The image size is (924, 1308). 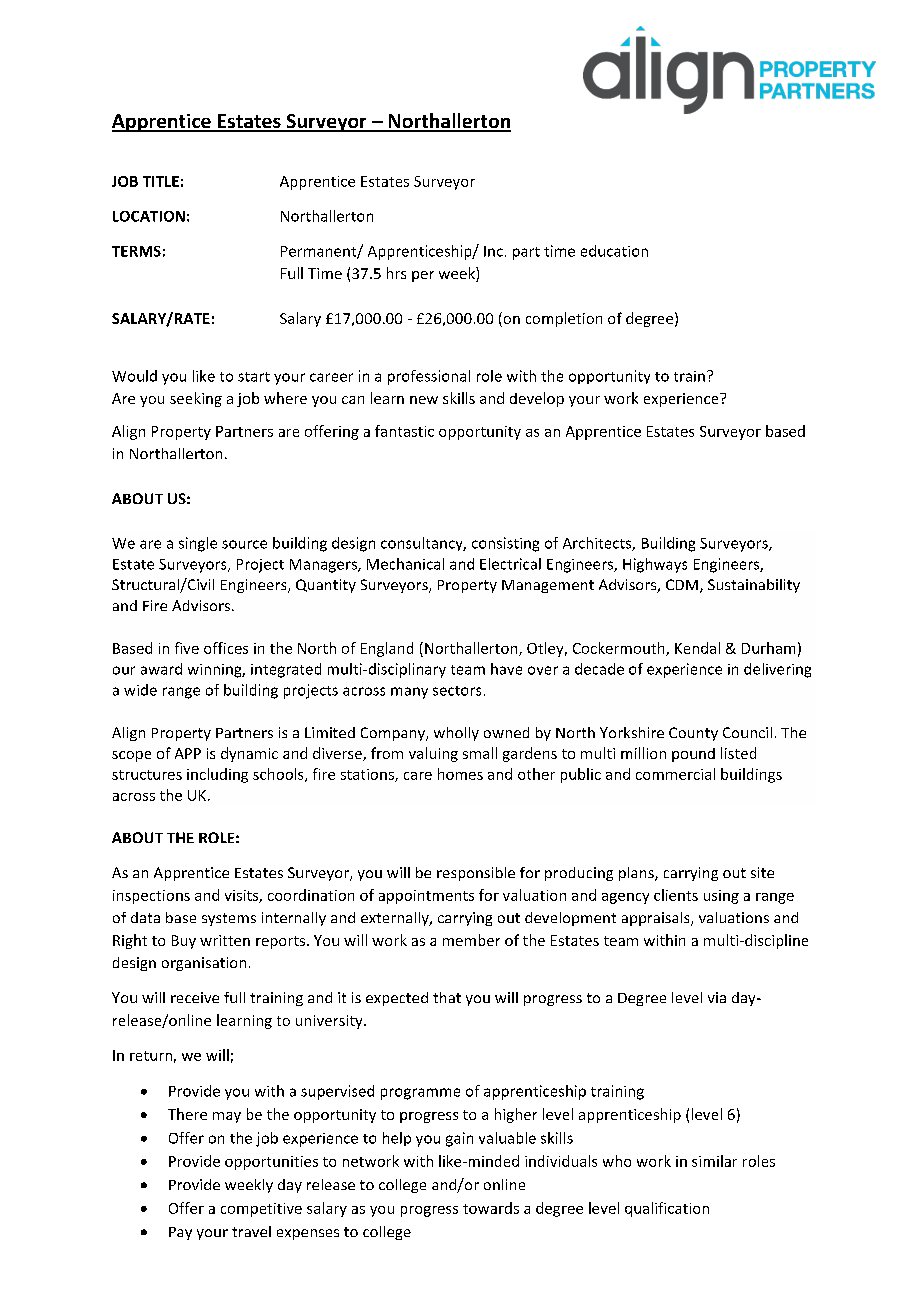 I want to click on LOCATION, so click(x=149, y=216).
